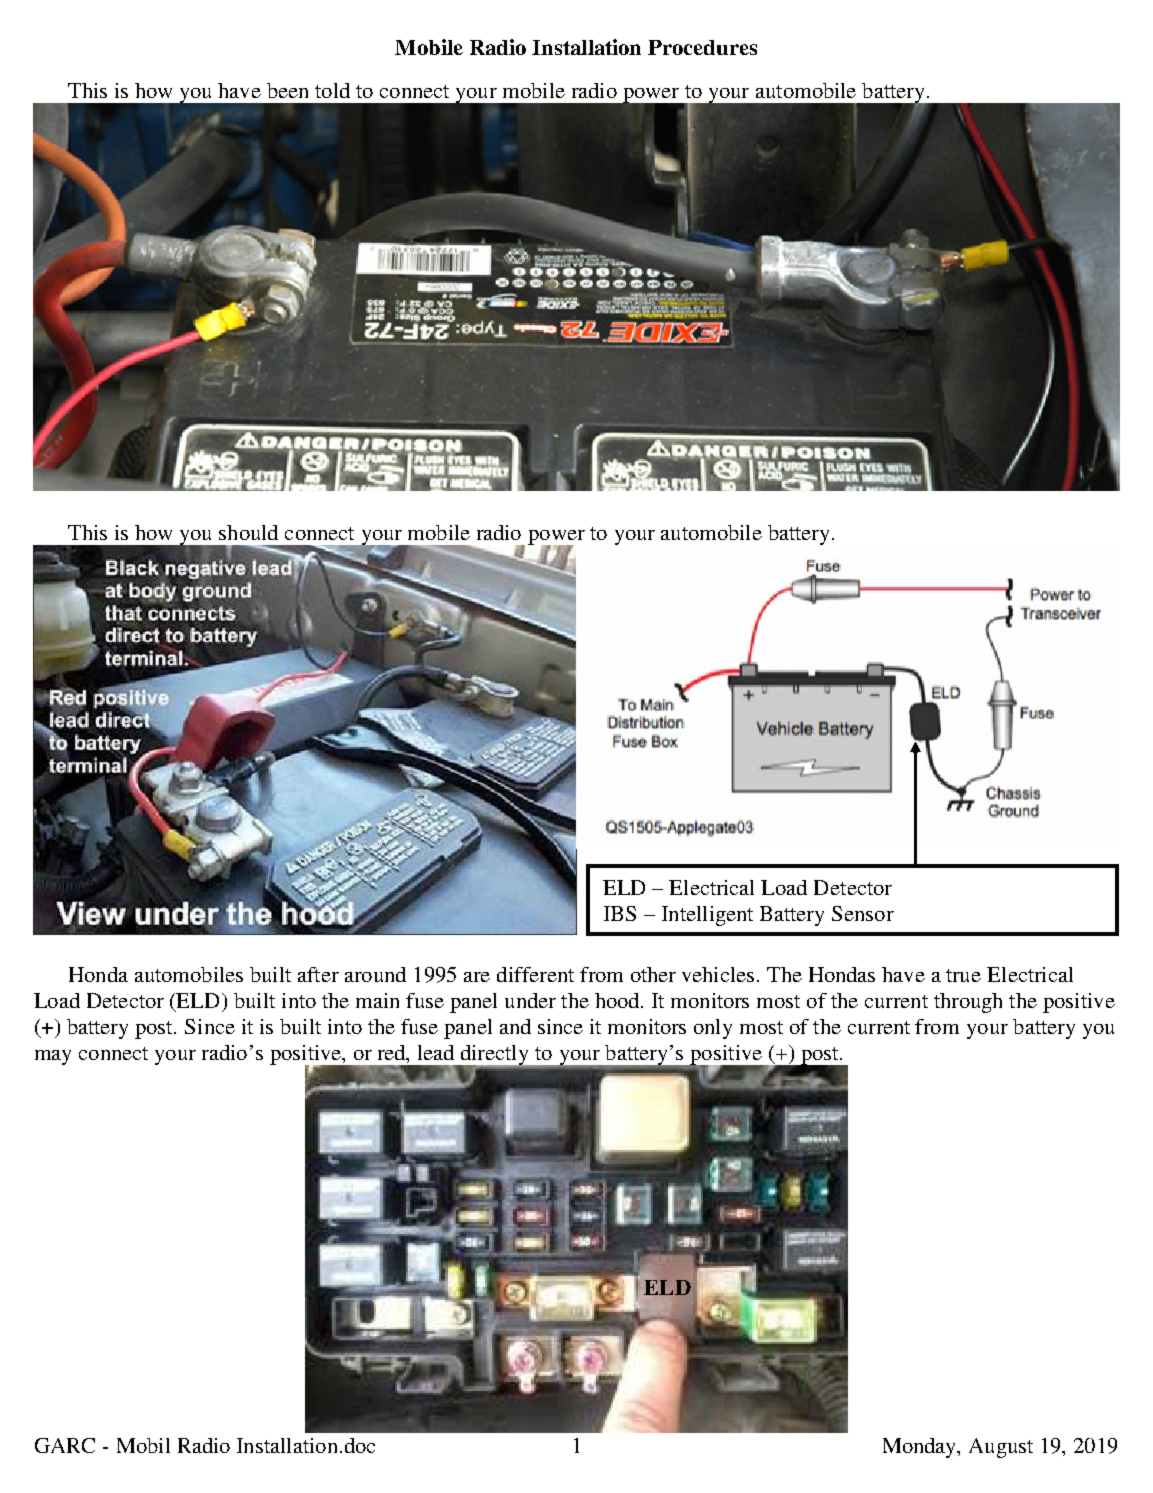 The height and width of the screenshot is (1493, 1153). Describe the element at coordinates (515, 1026) in the screenshot. I see `and` at that location.
